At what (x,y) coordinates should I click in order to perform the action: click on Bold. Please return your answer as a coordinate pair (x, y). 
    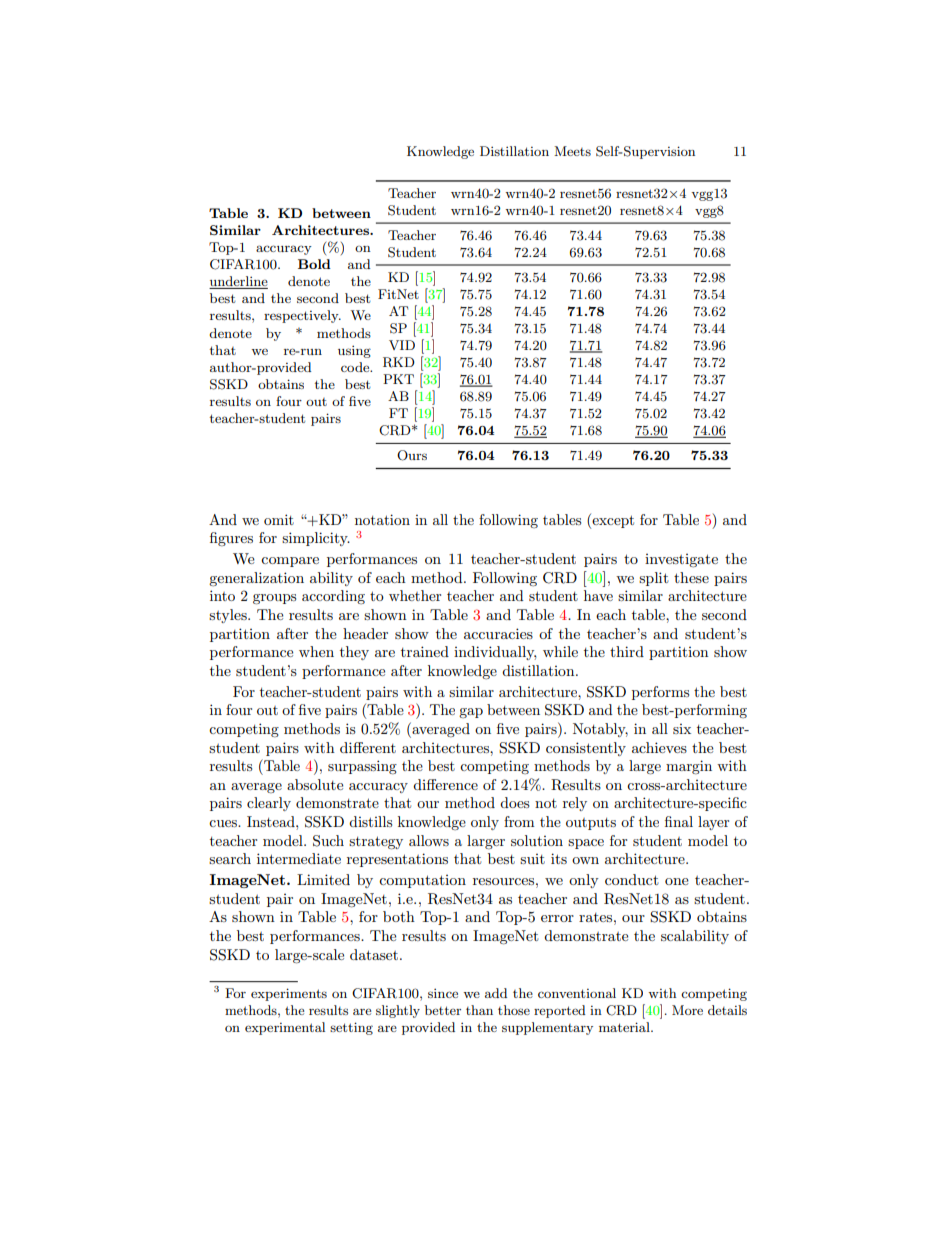
    Looking at the image, I should click on (314, 264).
